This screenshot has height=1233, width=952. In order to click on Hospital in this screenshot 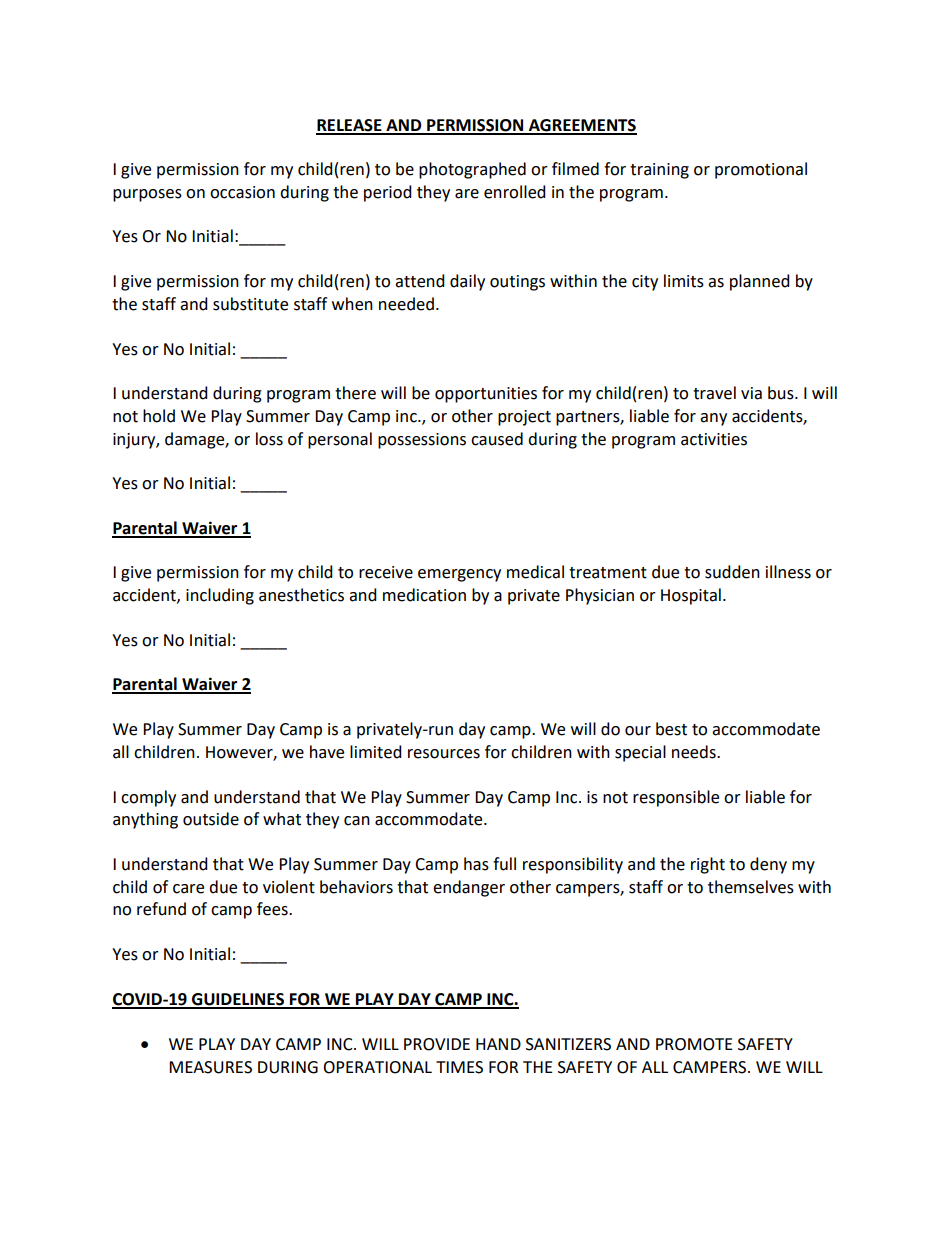, I will do `click(691, 596)`.
